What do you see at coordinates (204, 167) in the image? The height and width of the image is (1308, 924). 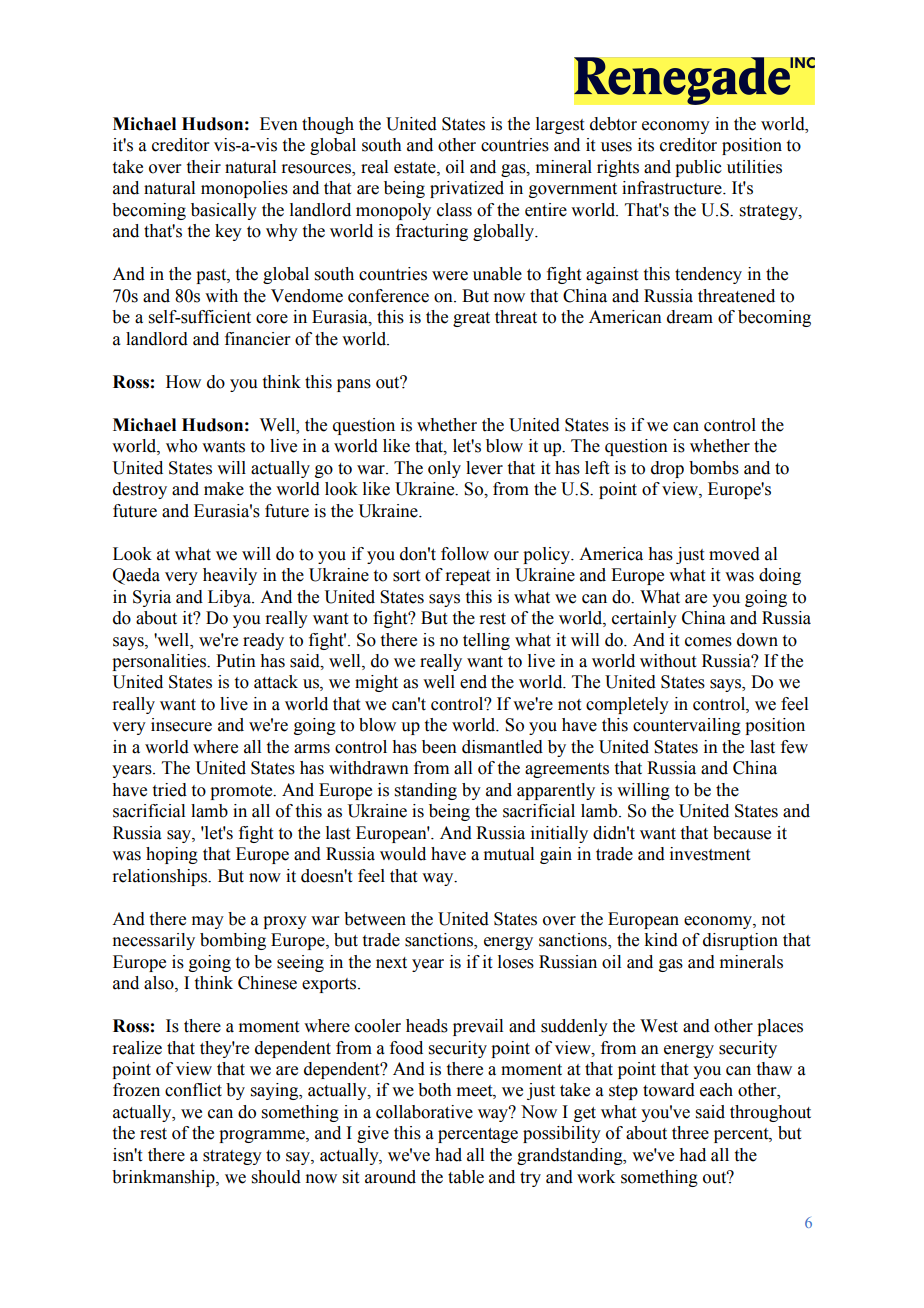 I see `their` at bounding box center [204, 167].
